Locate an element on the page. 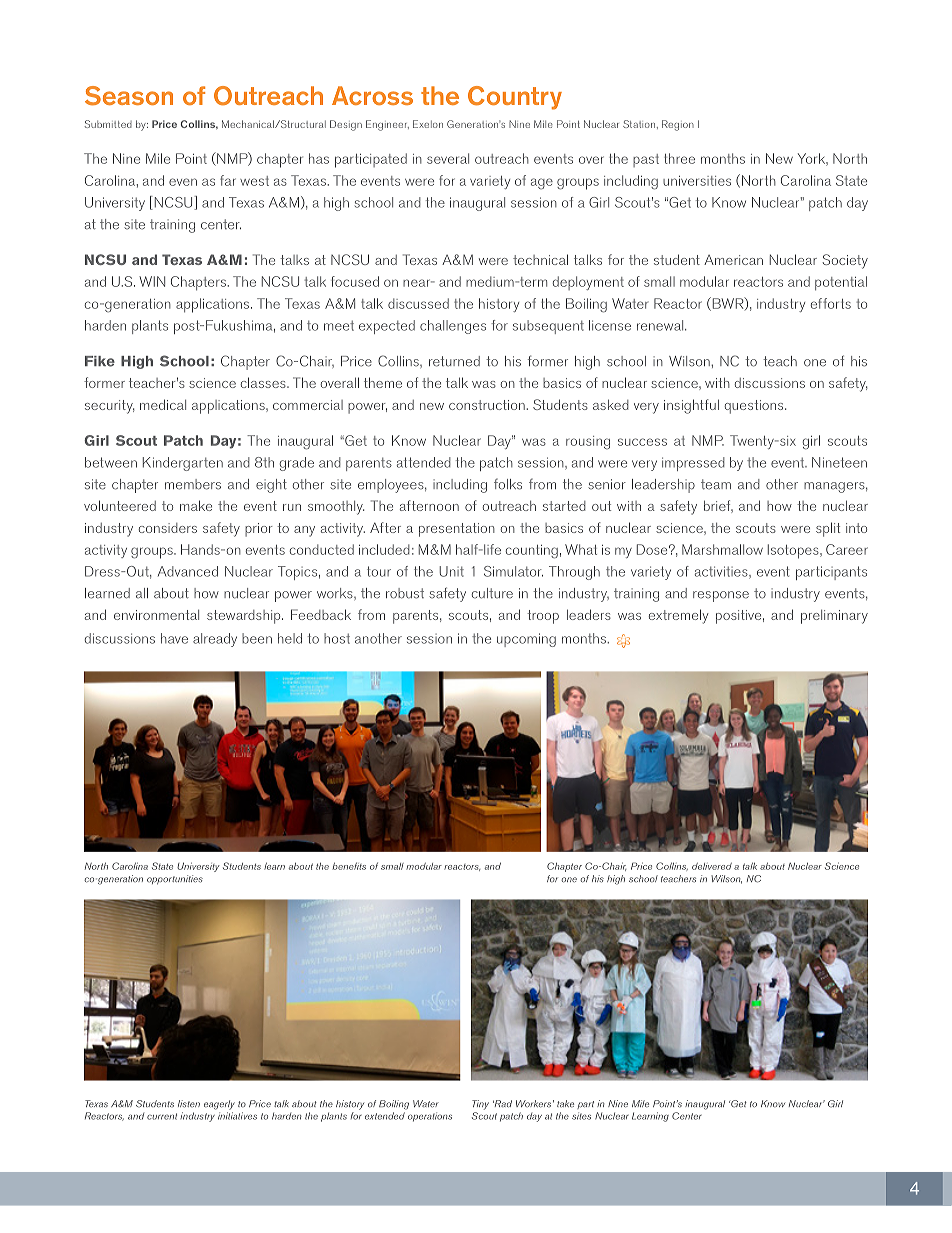 This image has width=952, height=1233. Country is located at coordinates (515, 98).
